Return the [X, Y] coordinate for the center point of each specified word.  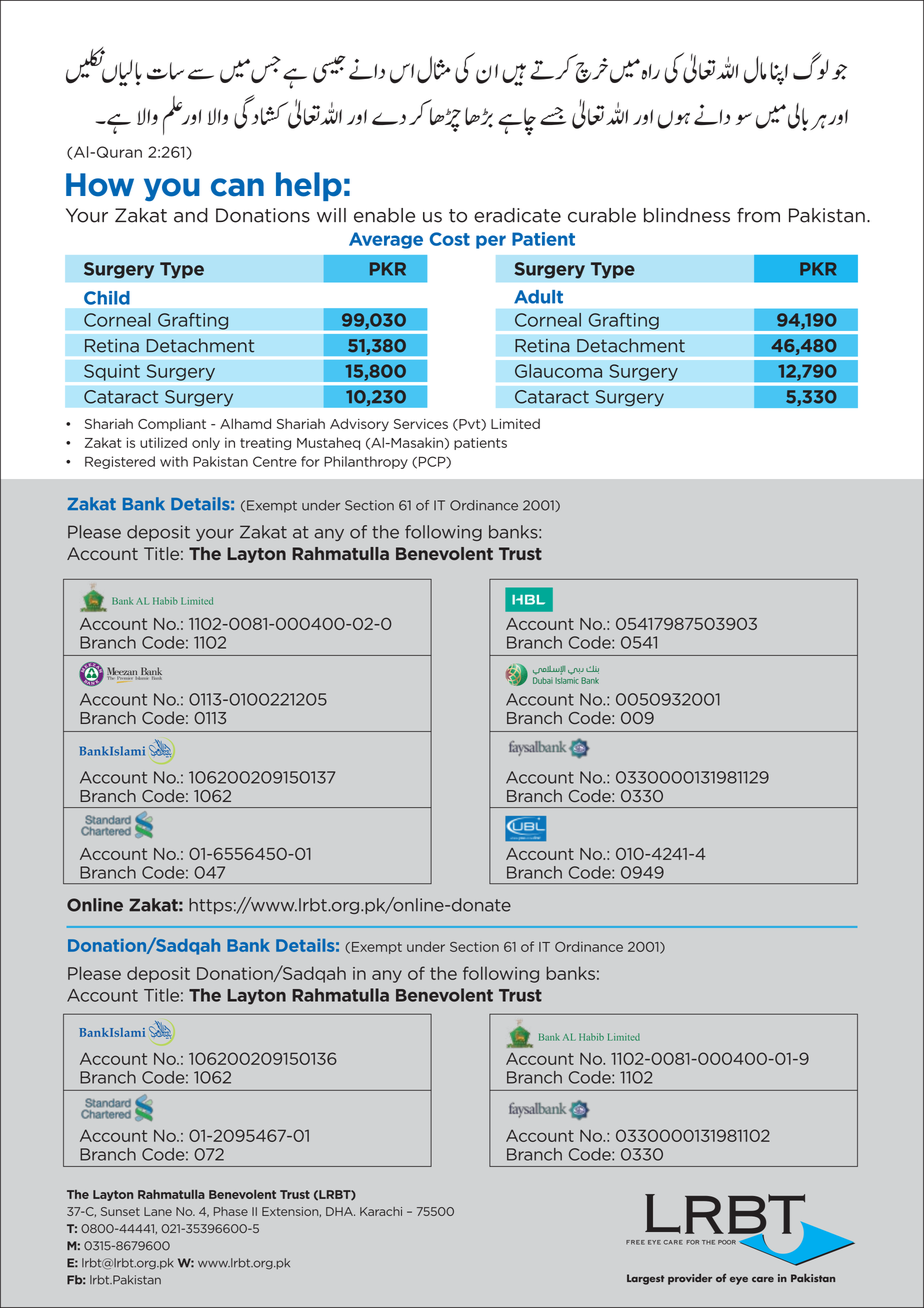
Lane [158, 1211]
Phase [231, 1211]
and [191, 215]
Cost [450, 239]
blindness [687, 215]
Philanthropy [366, 462]
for [310, 461]
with [174, 461]
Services [421, 424]
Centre [275, 461]
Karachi [381, 1211]
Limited [515, 423]
